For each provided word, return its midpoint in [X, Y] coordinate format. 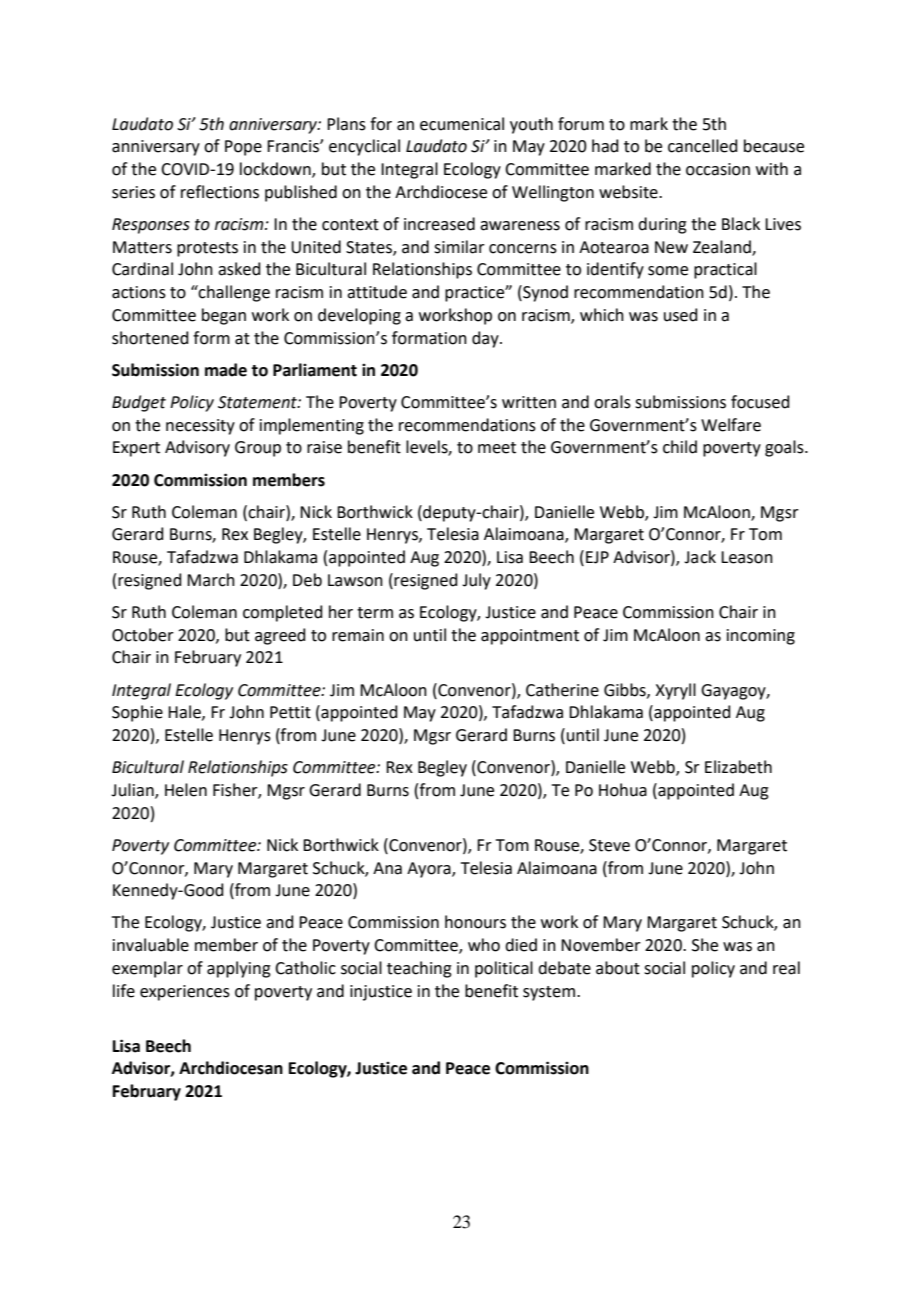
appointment [530, 637]
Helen [186, 790]
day [486, 339]
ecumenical [462, 124]
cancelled [703, 146]
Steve [609, 845]
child [680, 447]
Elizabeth [738, 767]
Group [258, 449]
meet [497, 448]
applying [239, 969]
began [224, 316]
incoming [761, 637]
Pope [243, 148]
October [143, 635]
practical [725, 270]
